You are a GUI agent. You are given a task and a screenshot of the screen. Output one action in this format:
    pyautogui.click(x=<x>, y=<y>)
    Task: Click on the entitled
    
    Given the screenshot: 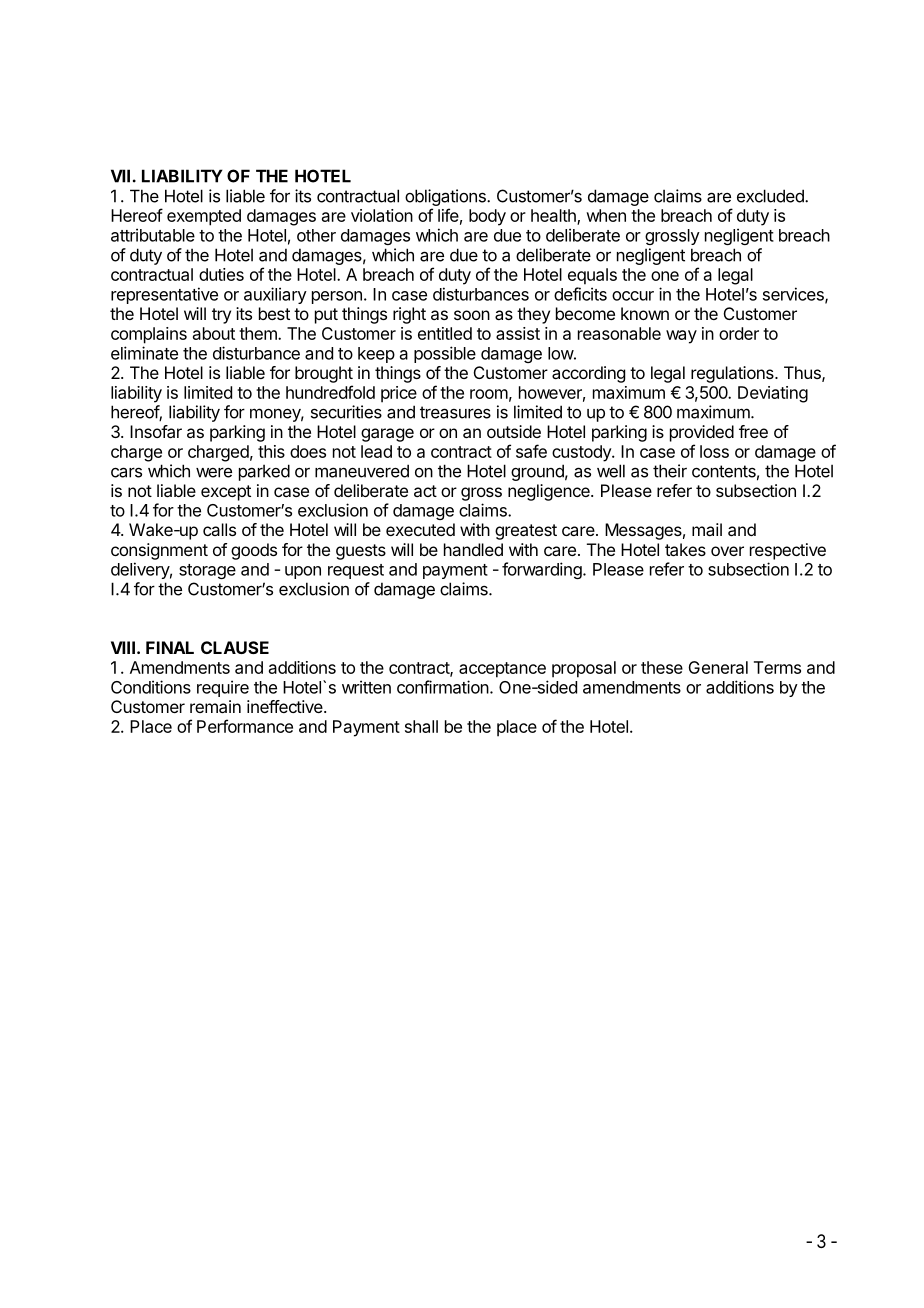 What is the action you would take?
    pyautogui.click(x=445, y=333)
